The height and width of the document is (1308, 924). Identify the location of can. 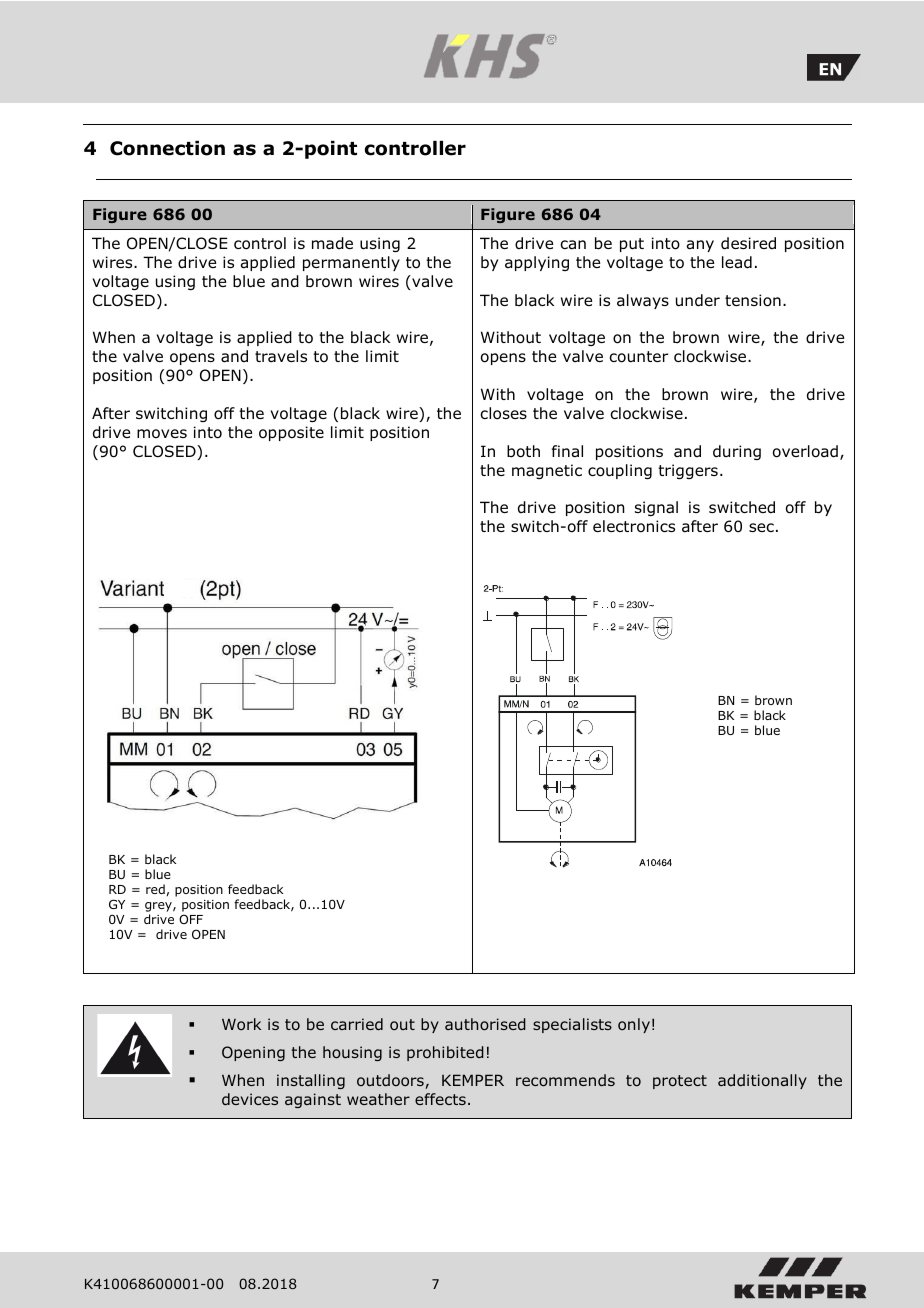
(573, 245).
